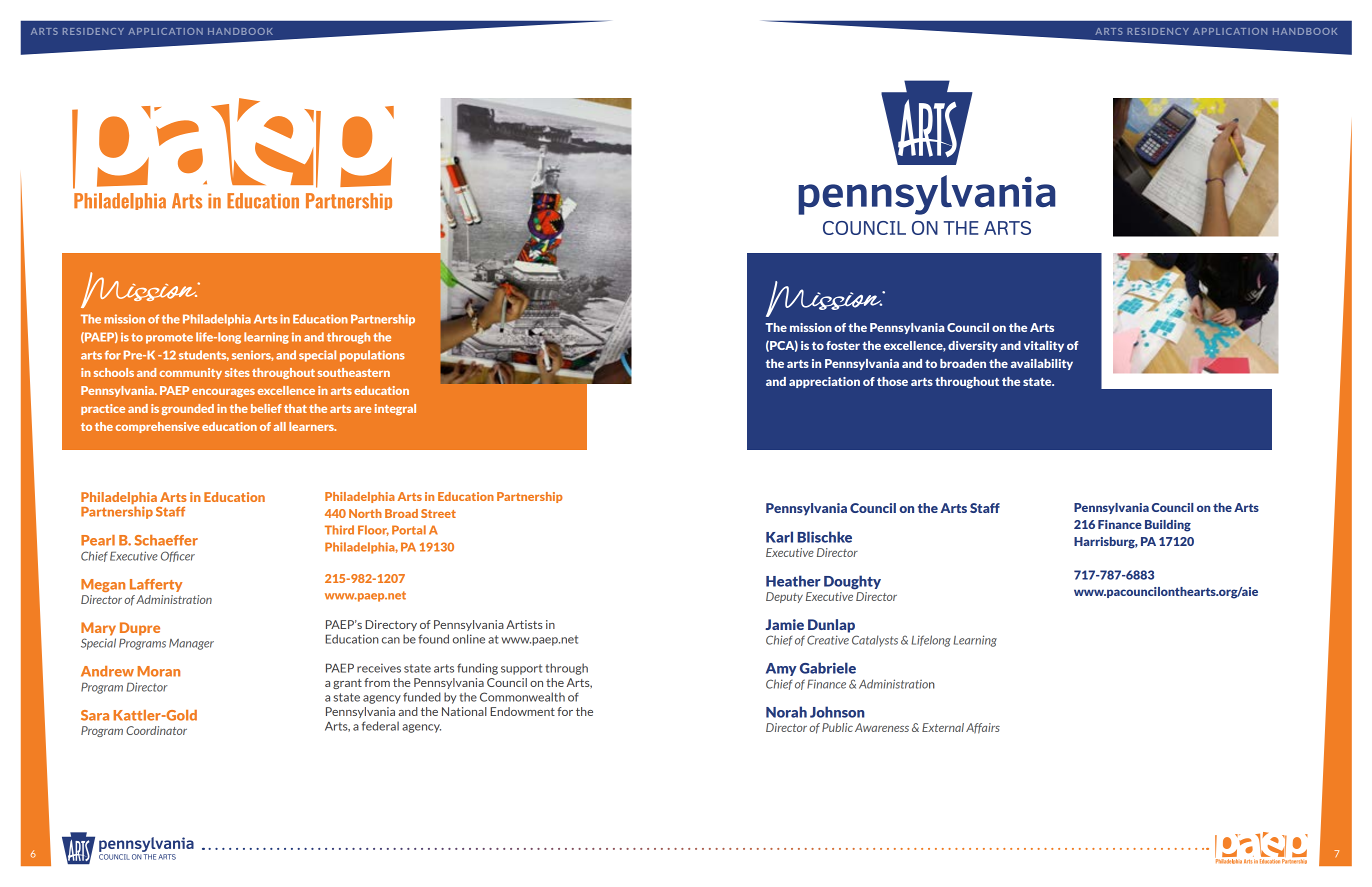 This screenshot has width=1372, height=887. I want to click on Megan, so click(103, 585).
